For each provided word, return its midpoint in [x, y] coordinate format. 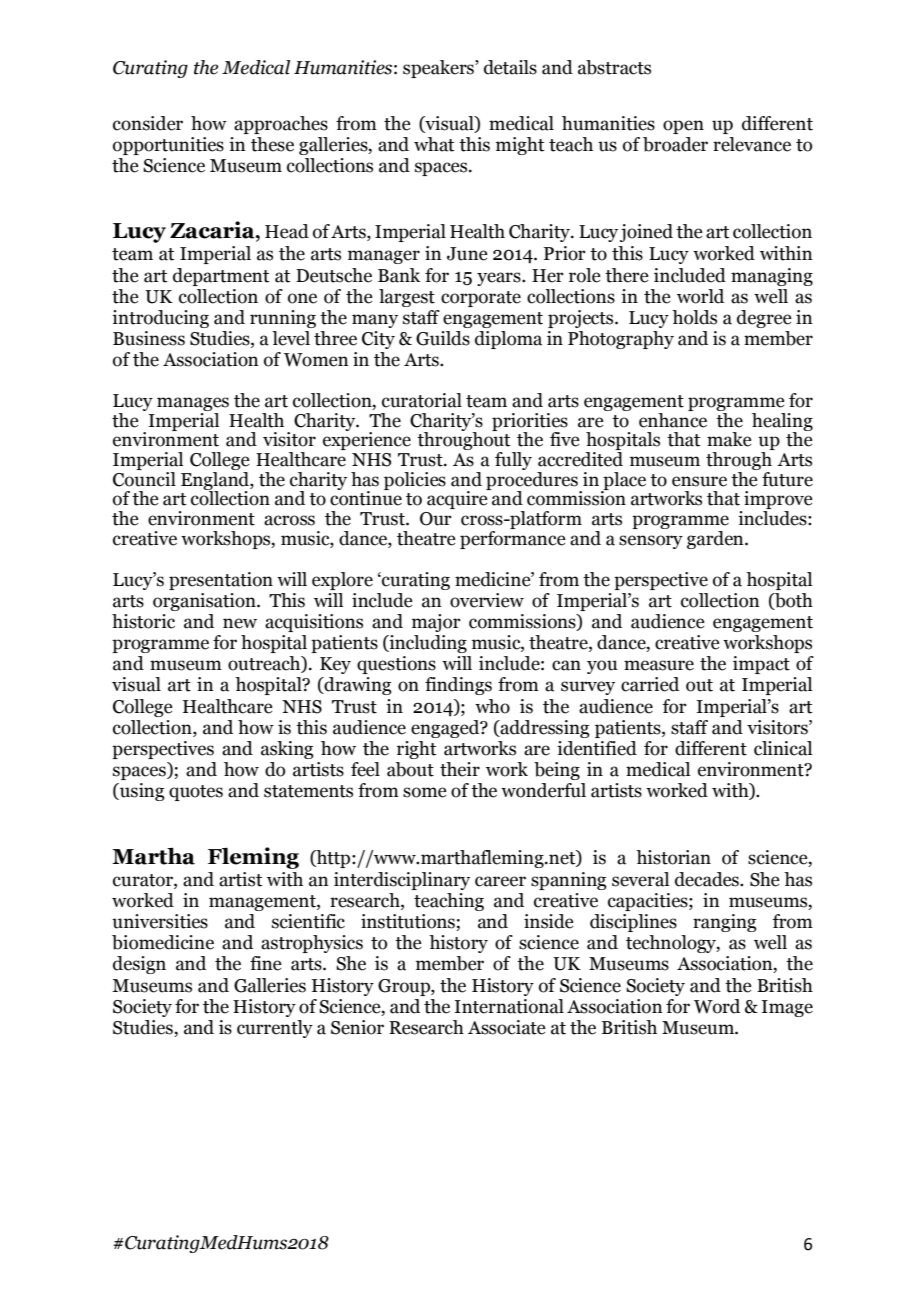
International [509, 1006]
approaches [281, 125]
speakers [439, 69]
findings [458, 686]
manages [193, 405]
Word [717, 1006]
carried [650, 684]
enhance [673, 419]
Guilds [443, 338]
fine [265, 963]
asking [287, 750]
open [683, 127]
